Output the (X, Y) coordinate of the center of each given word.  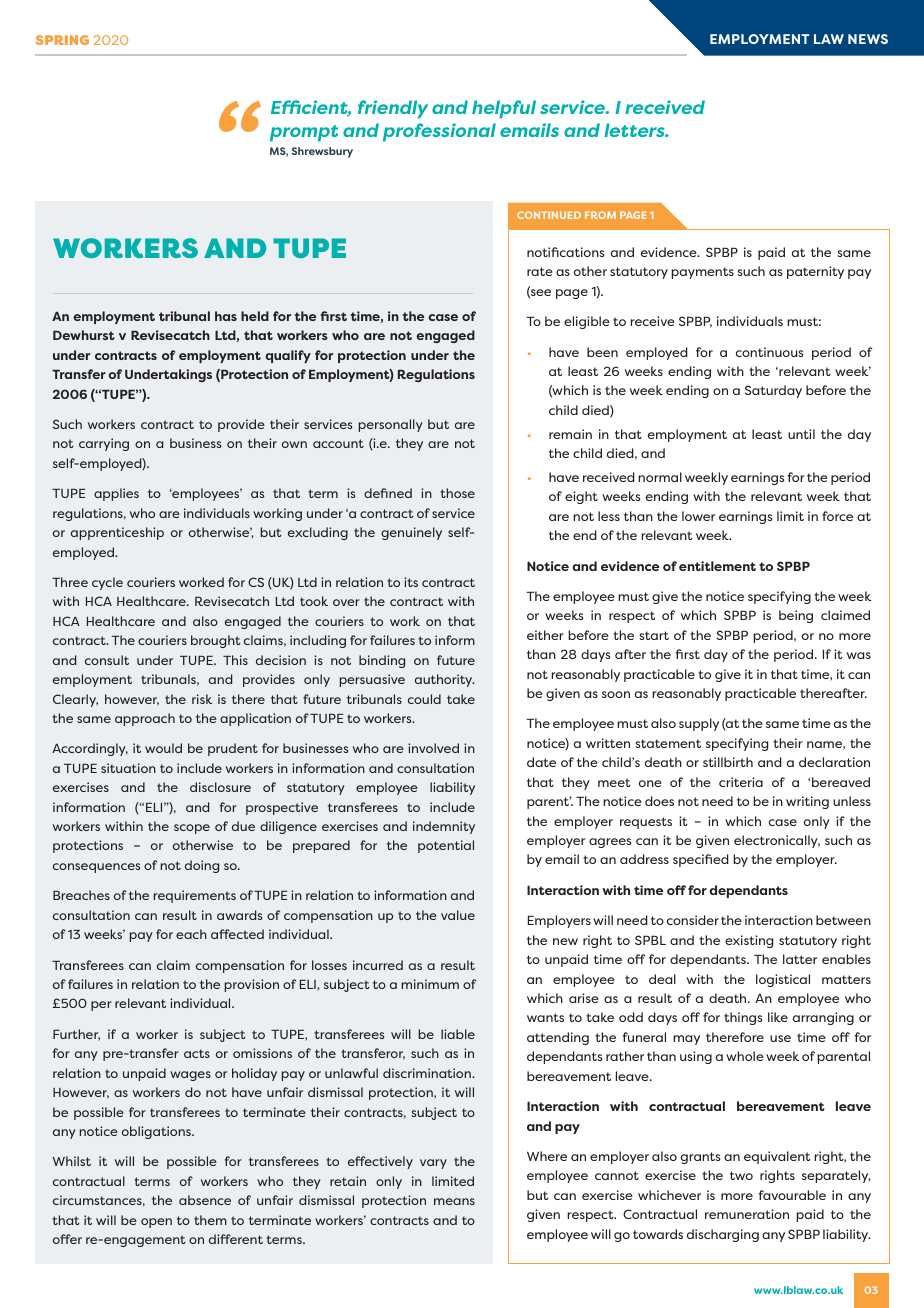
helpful (504, 109)
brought (216, 641)
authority (445, 680)
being (796, 616)
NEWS (868, 39)
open (156, 1223)
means (454, 1201)
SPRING (62, 40)
